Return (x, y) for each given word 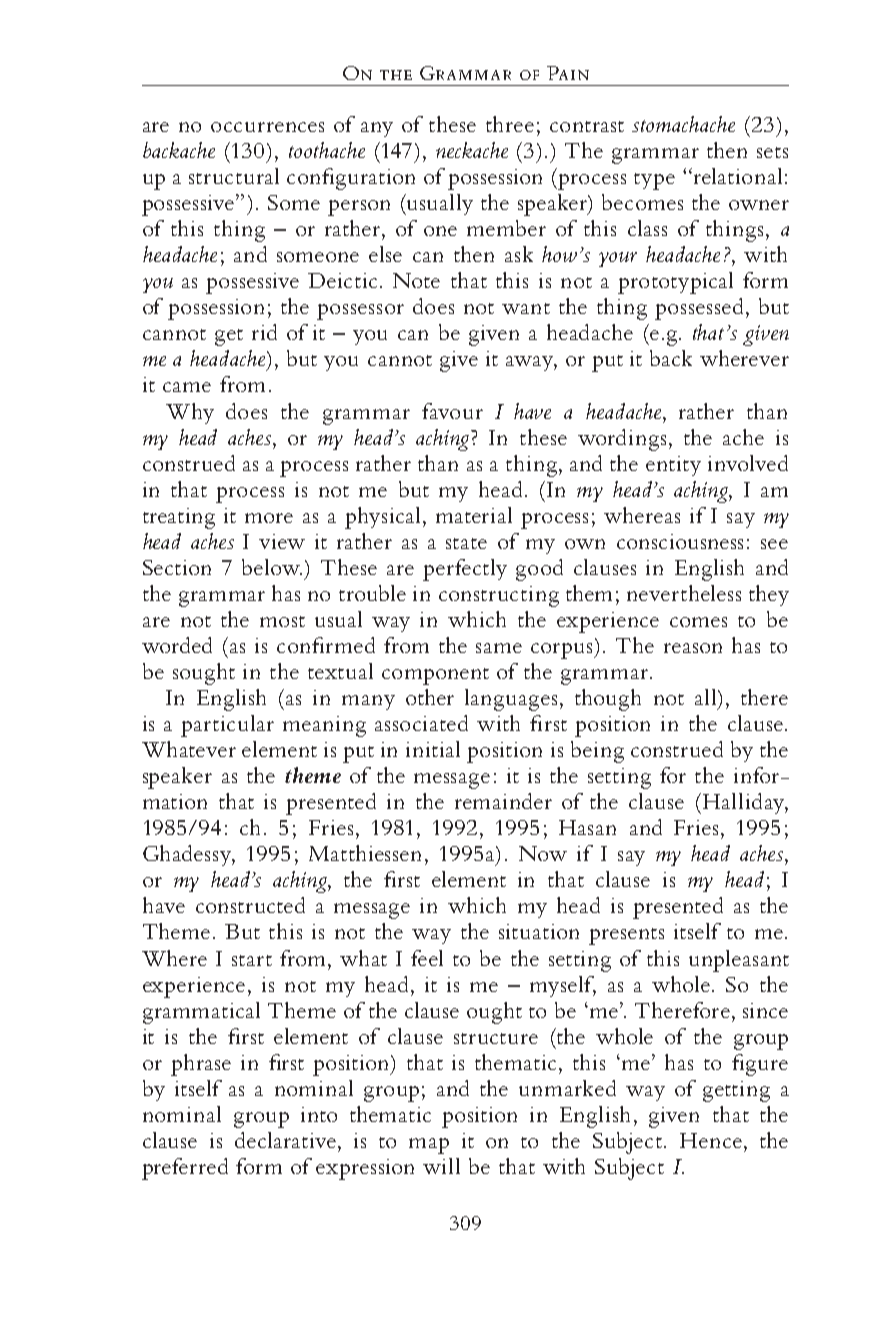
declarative (287, 1140)
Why (190, 413)
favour (452, 411)
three (510, 124)
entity (673, 466)
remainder (503, 801)
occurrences (267, 127)
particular (227, 726)
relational (738, 176)
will (441, 1166)
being (597, 752)
